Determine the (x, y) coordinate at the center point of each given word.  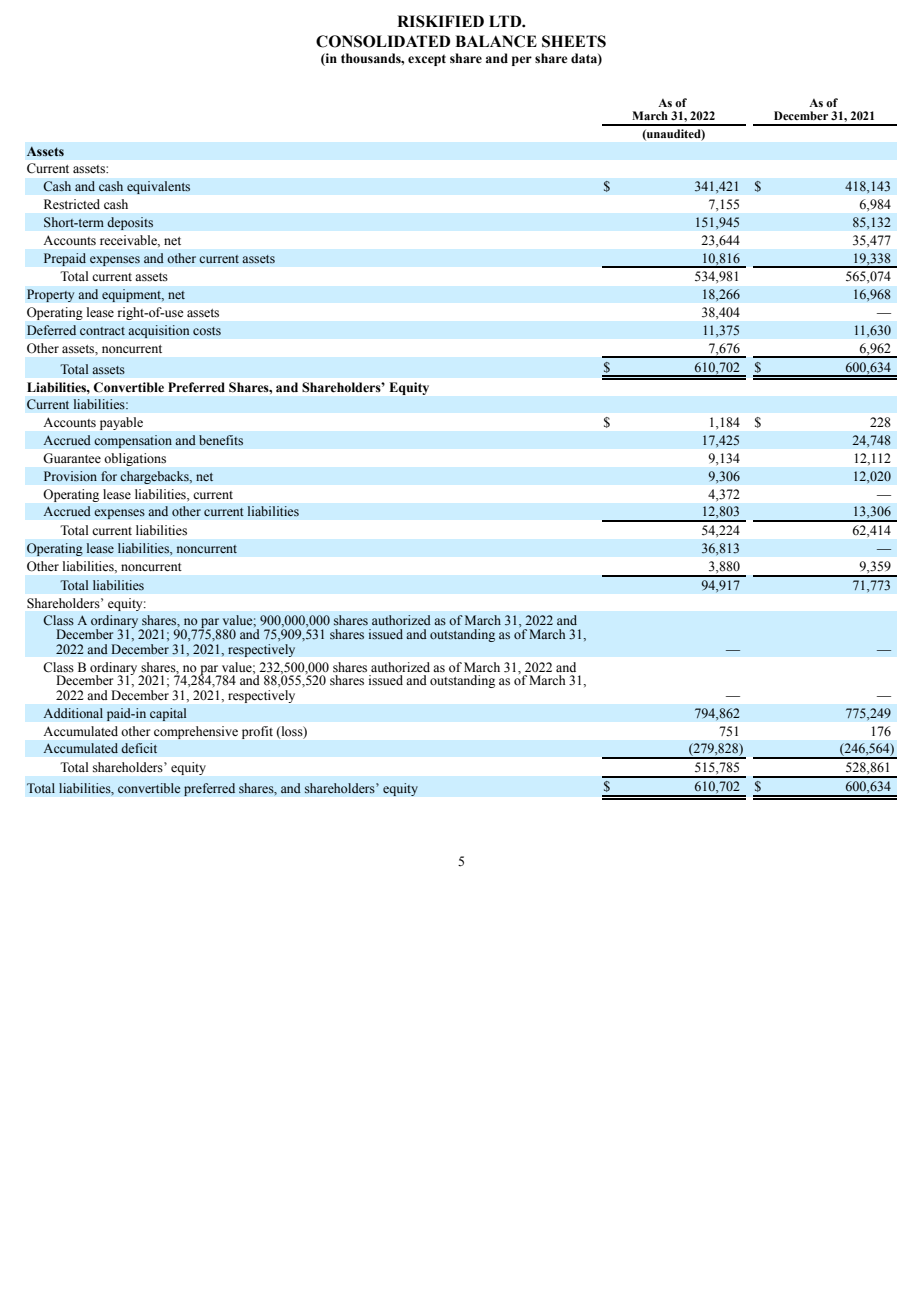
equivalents (159, 187)
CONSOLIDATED (383, 41)
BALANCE (496, 41)
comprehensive (196, 732)
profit (257, 732)
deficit (139, 748)
